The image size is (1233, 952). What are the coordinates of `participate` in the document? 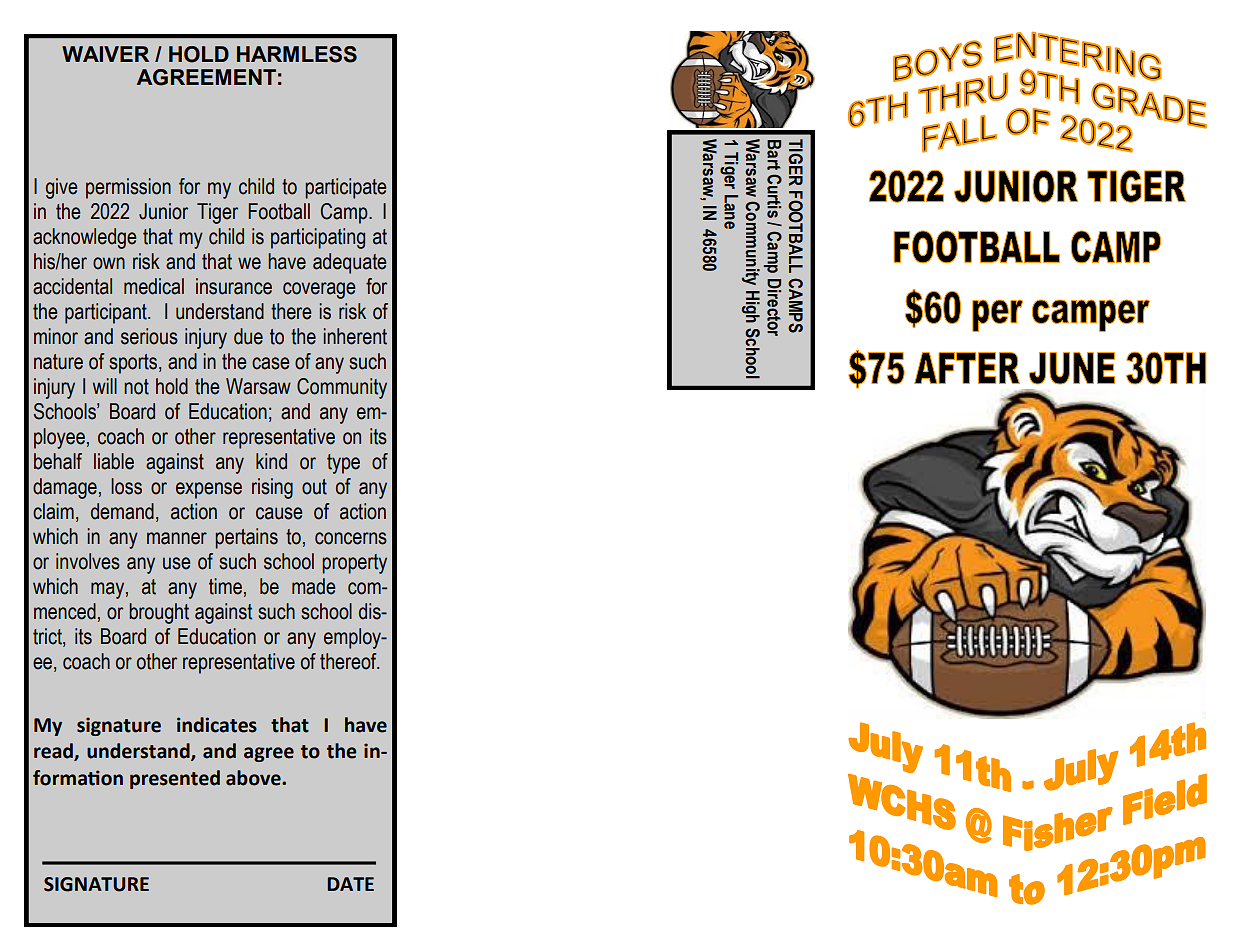 It's located at (346, 188).
